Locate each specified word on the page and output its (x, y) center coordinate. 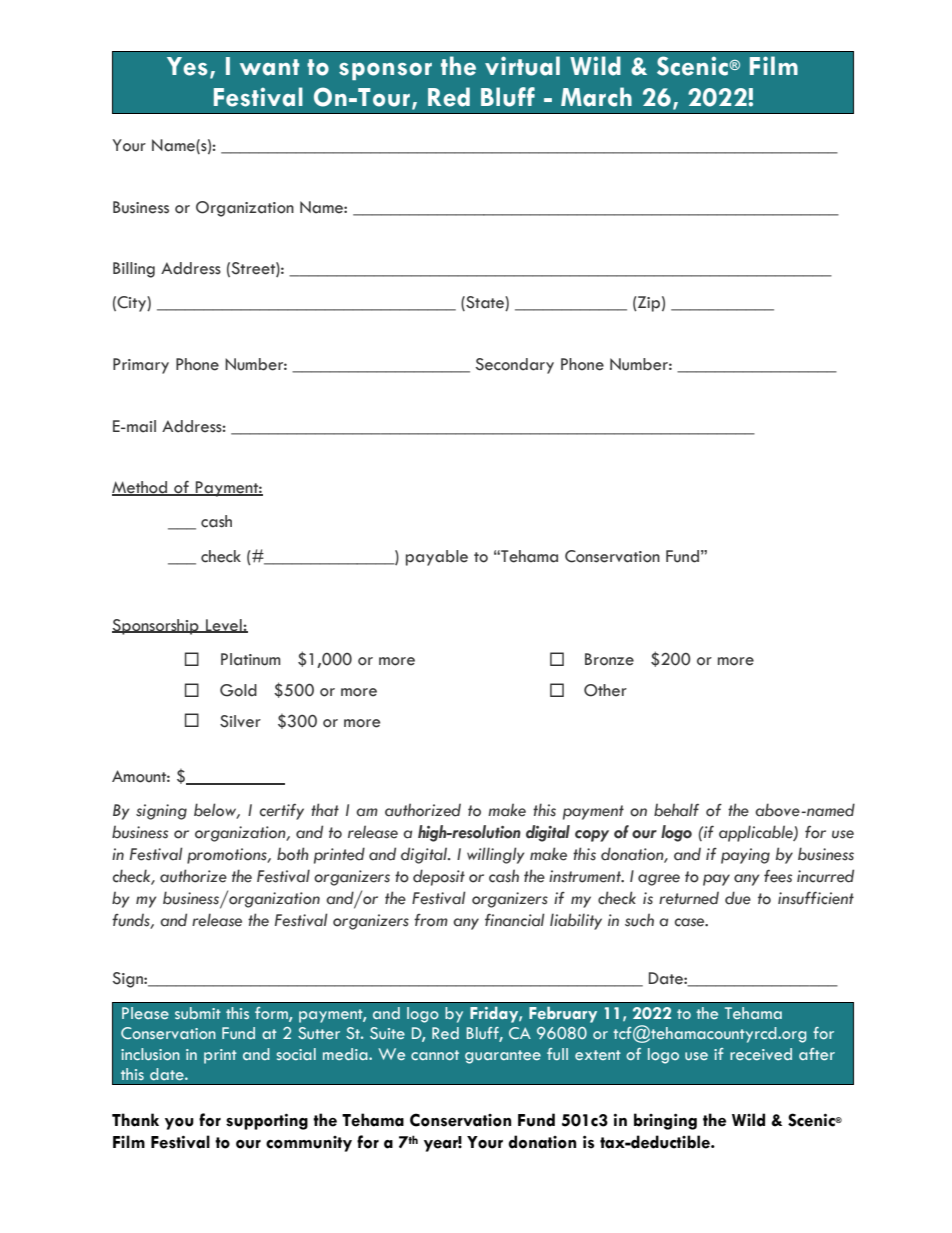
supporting (267, 1121)
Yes (187, 66)
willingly (496, 855)
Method (141, 488)
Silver (240, 721)
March (596, 97)
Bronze (609, 659)
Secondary (515, 366)
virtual (522, 66)
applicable (757, 833)
